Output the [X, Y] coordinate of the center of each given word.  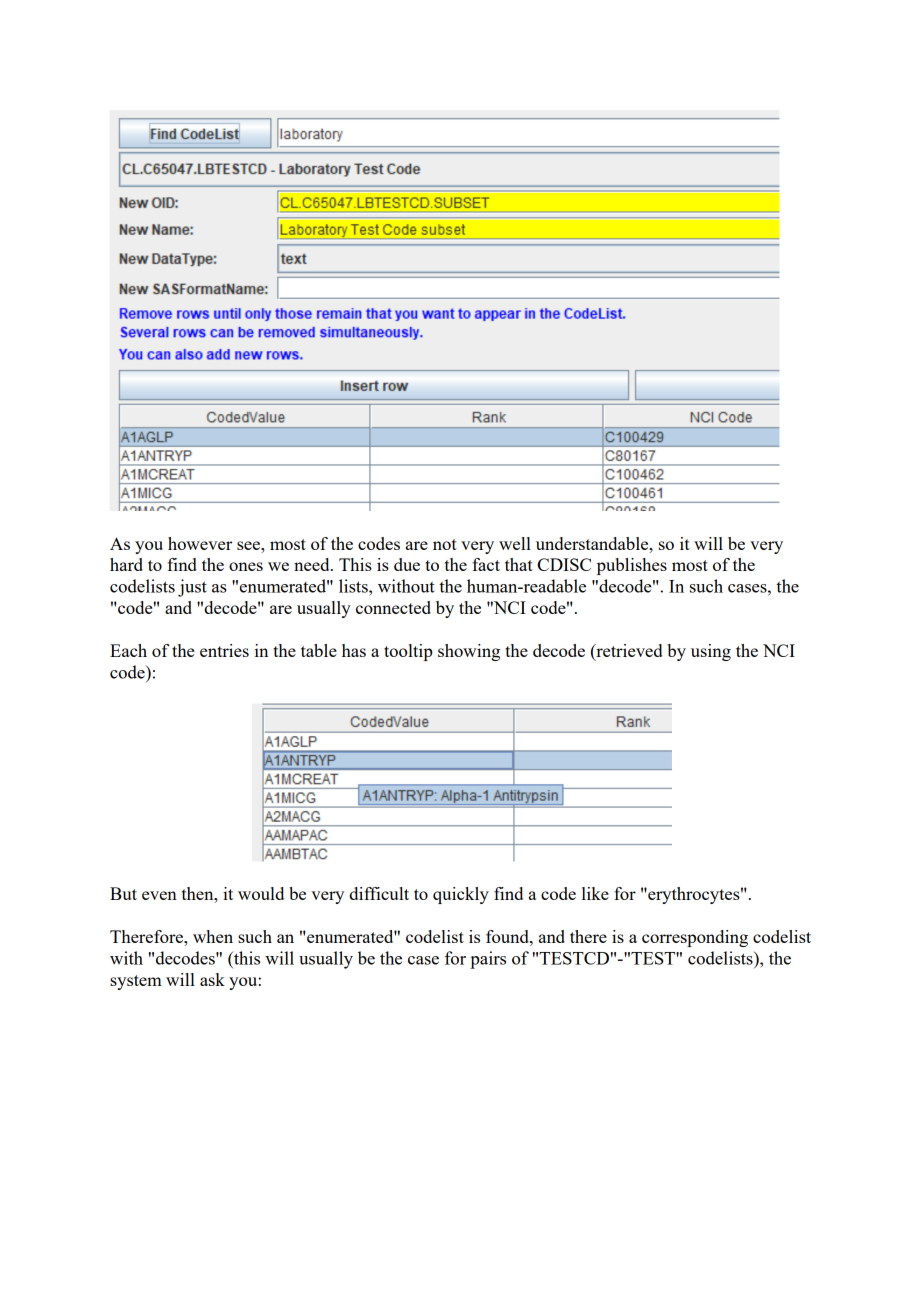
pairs [488, 960]
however [200, 543]
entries [224, 650]
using [711, 652]
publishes [632, 566]
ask [212, 979]
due [407, 564]
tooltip [408, 652]
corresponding [695, 938]
